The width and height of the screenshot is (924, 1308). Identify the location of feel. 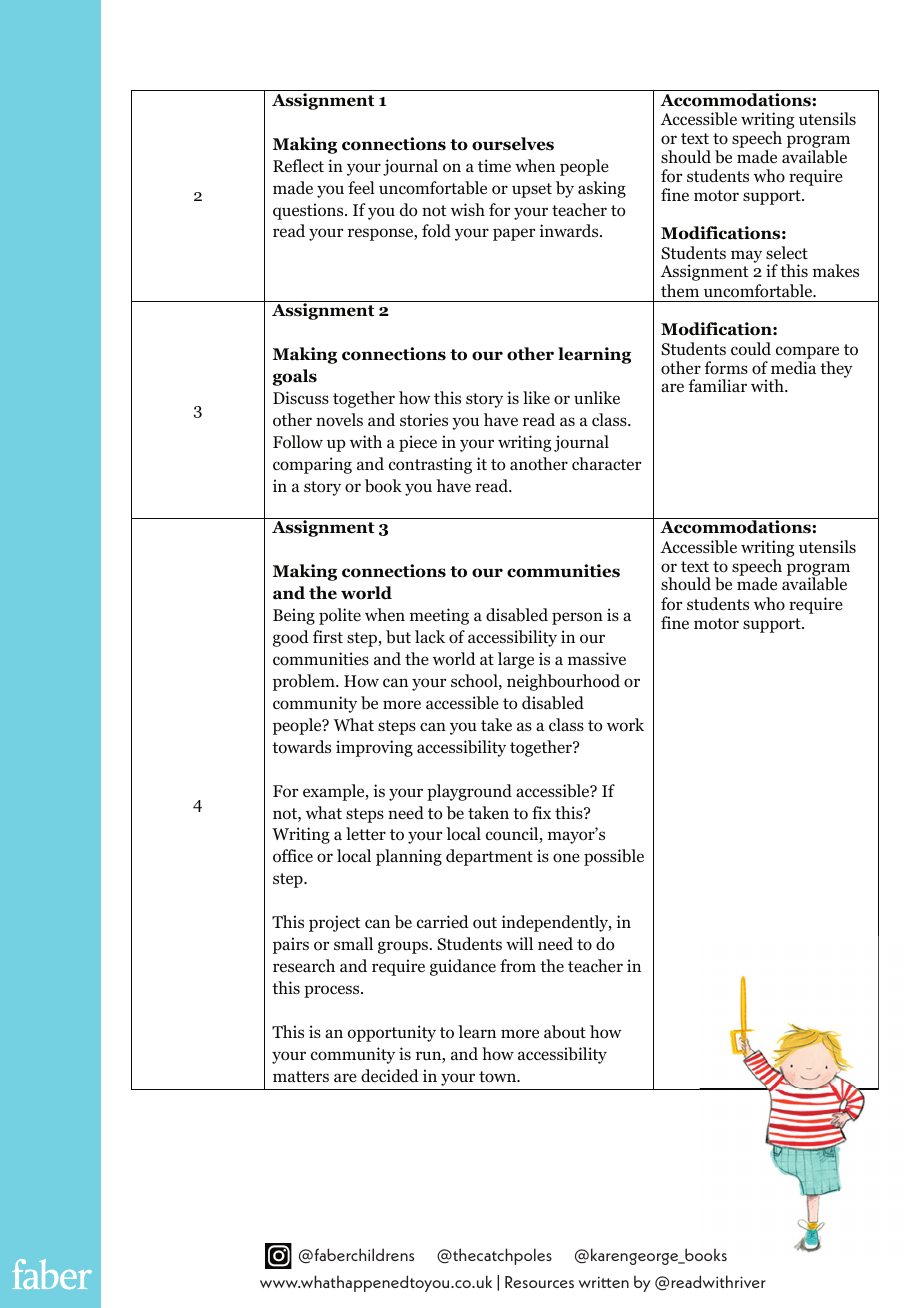
(361, 187).
